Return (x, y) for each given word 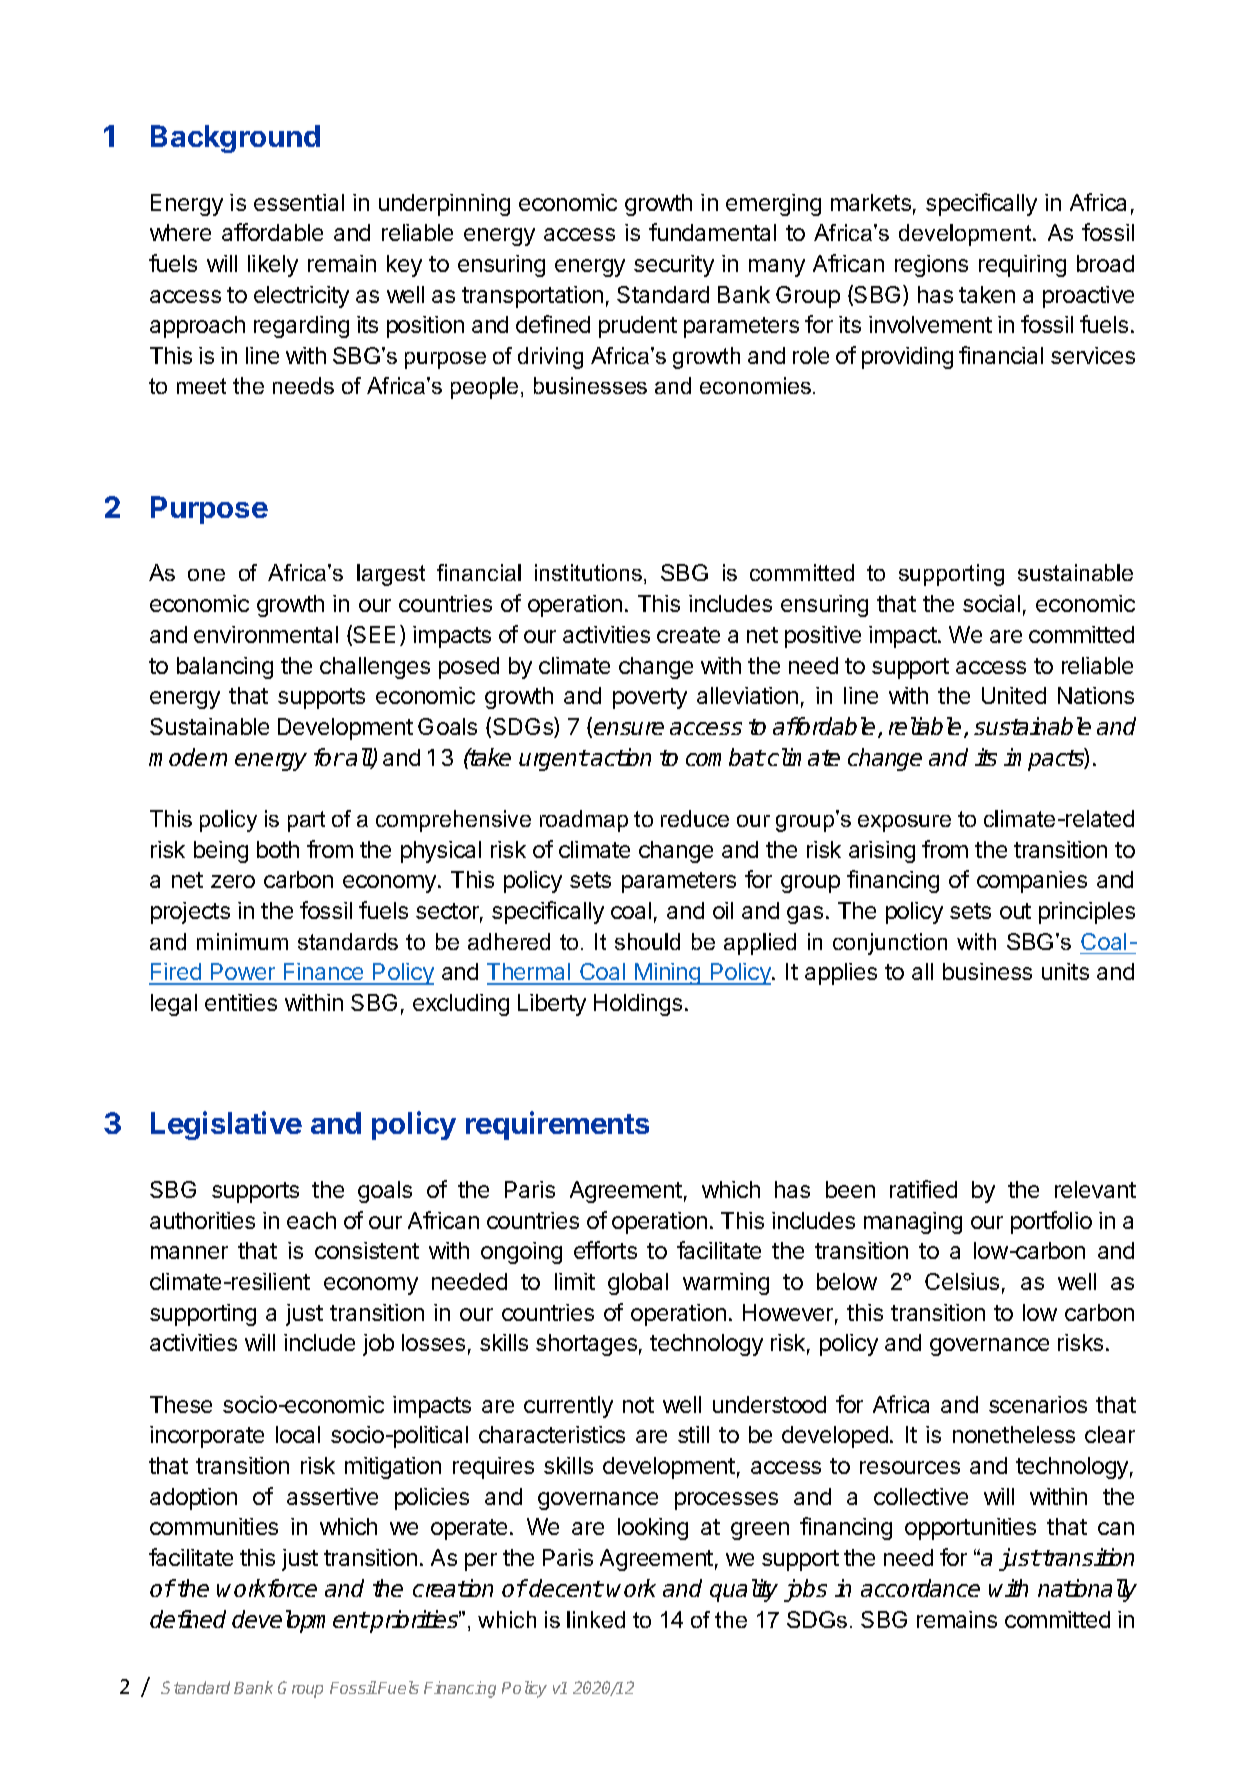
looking (653, 1529)
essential (299, 202)
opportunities (970, 1529)
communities (214, 1526)
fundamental (712, 232)
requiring (1022, 266)
